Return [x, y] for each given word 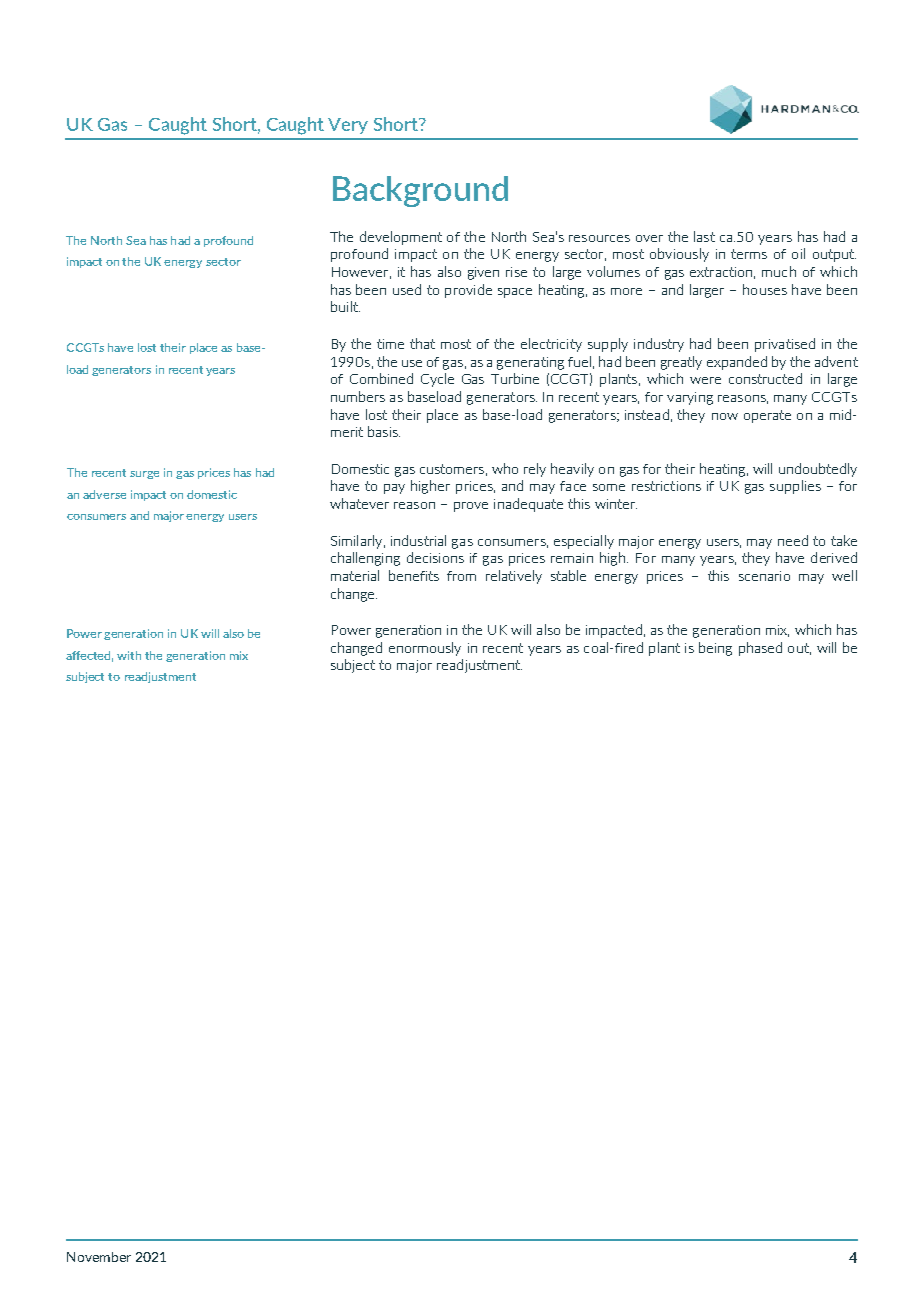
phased [760, 649]
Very [348, 126]
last [704, 236]
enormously [425, 649]
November [99, 1257]
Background [420, 191]
